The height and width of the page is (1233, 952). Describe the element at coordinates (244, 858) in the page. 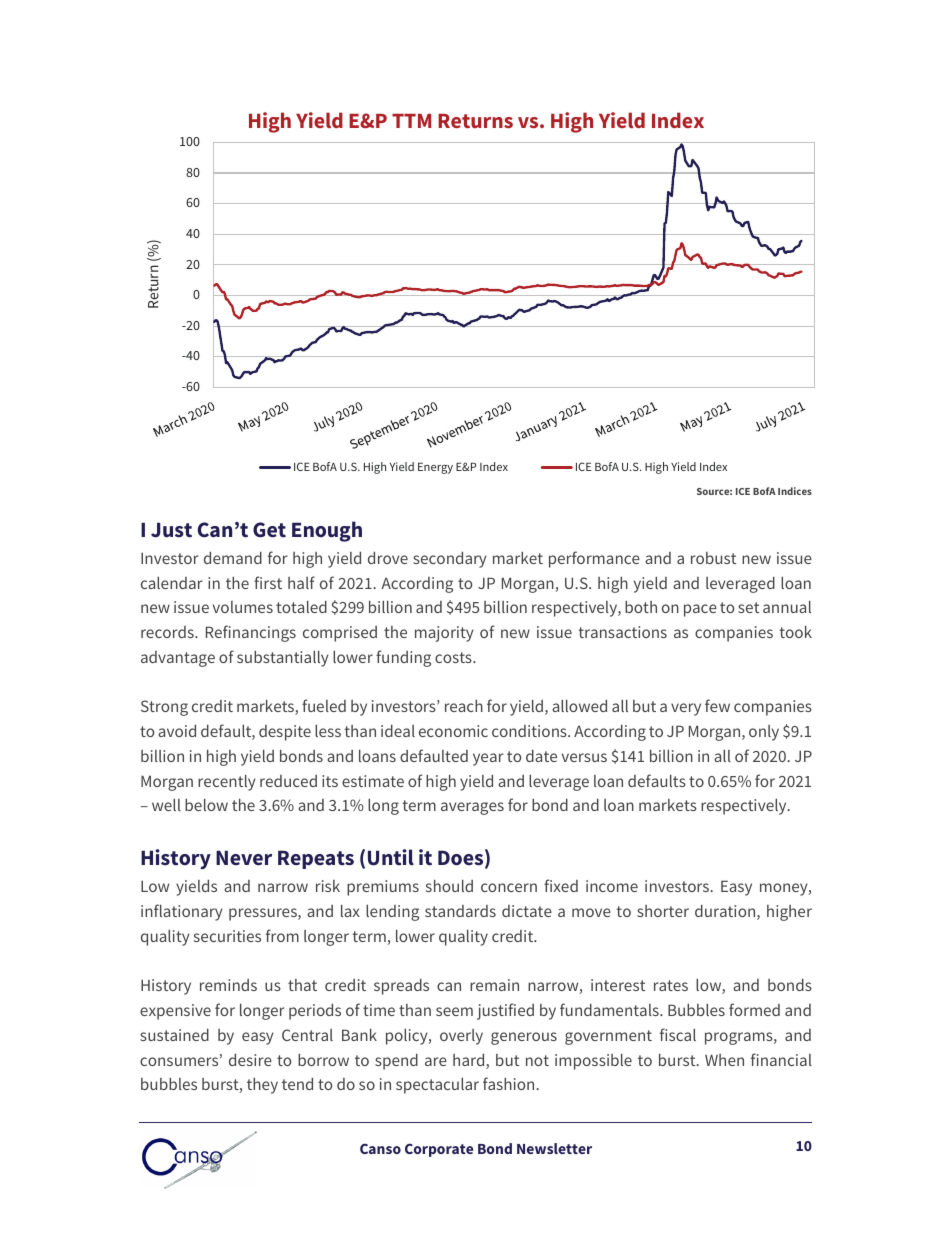

I see `Never` at that location.
